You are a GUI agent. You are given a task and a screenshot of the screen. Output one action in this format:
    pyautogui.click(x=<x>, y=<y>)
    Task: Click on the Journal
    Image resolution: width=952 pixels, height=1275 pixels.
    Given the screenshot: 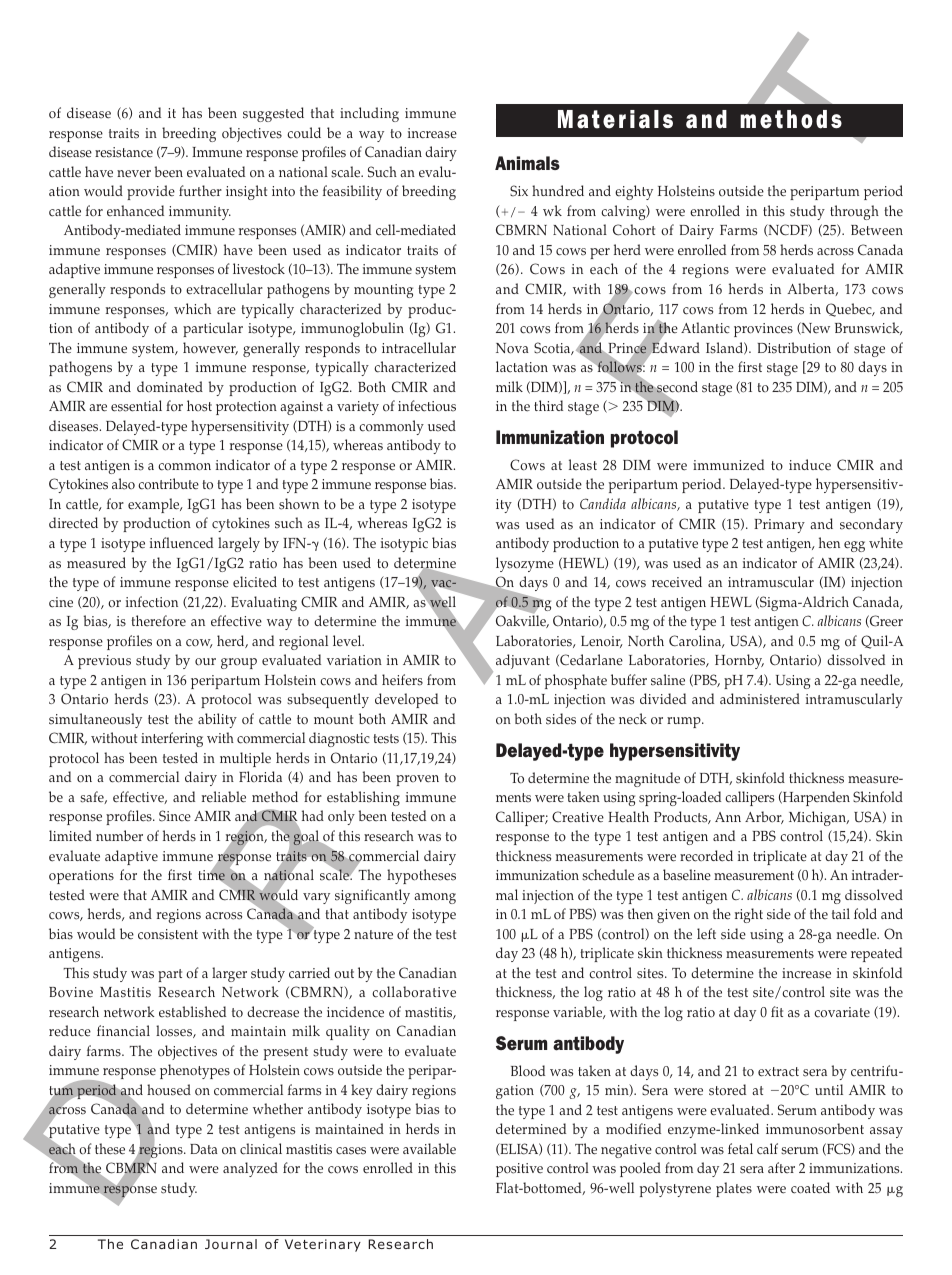 What is the action you would take?
    pyautogui.click(x=231, y=1244)
